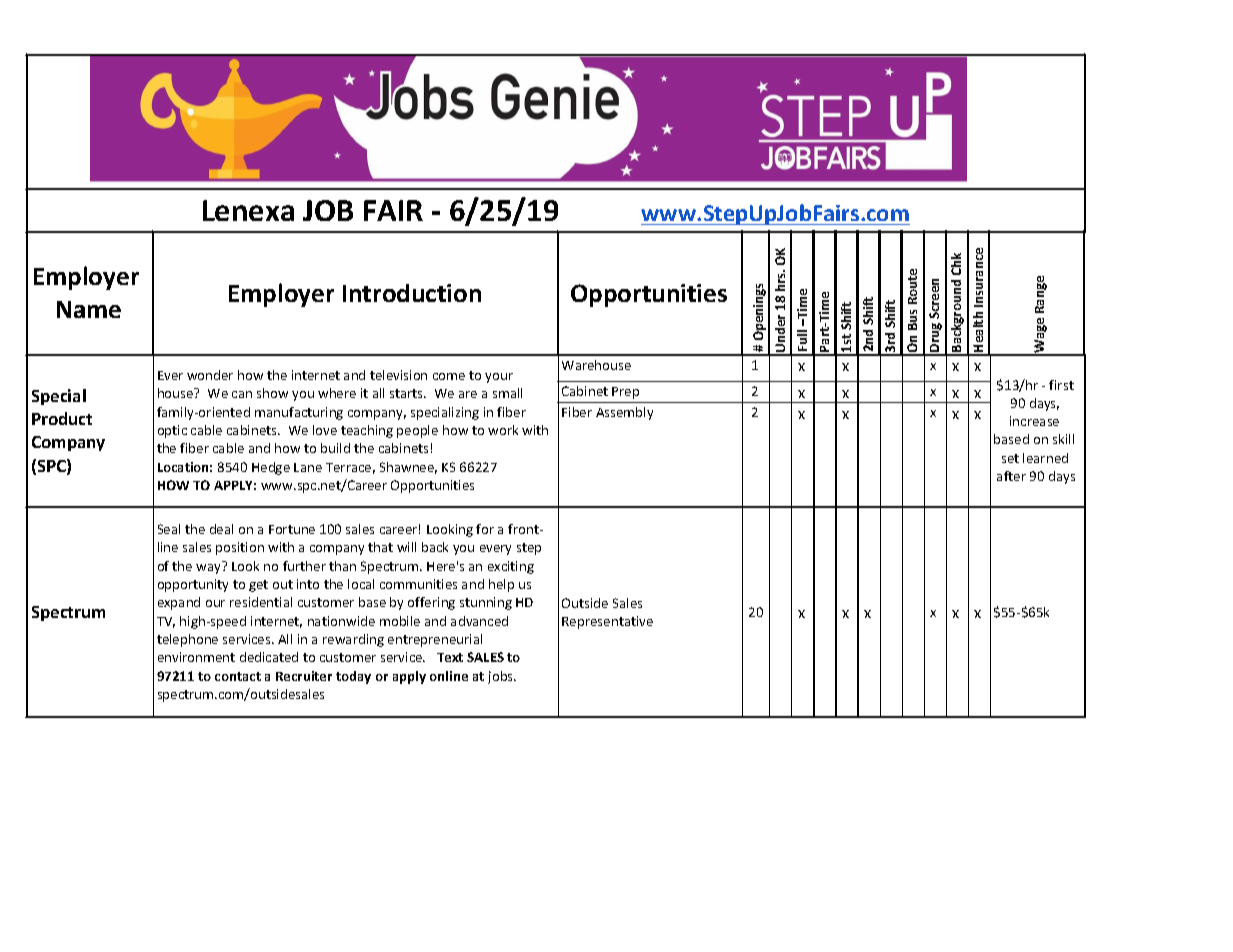  What do you see at coordinates (196, 657) in the screenshot?
I see `environment` at bounding box center [196, 657].
